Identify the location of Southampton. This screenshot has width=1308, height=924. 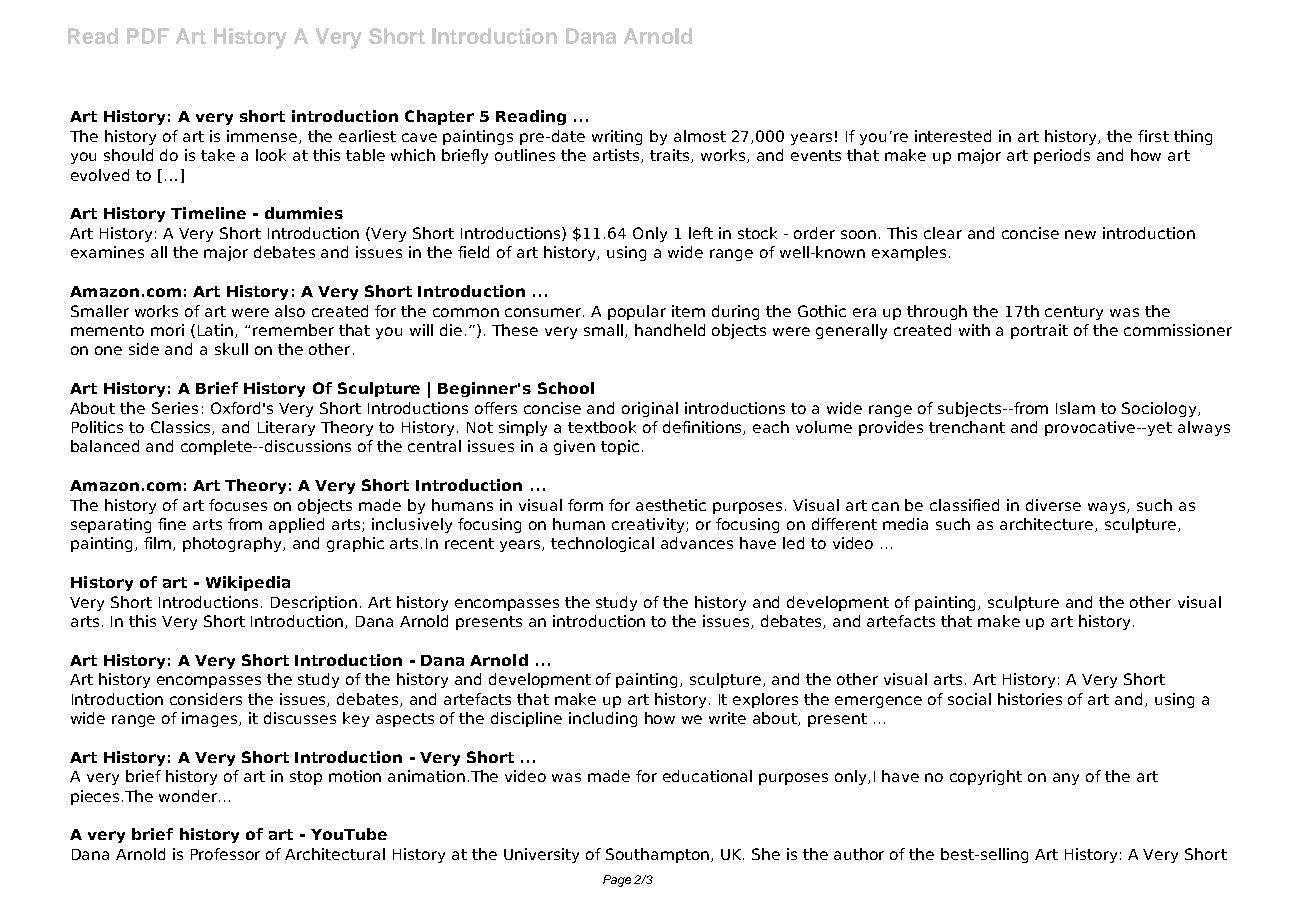
(659, 855).
